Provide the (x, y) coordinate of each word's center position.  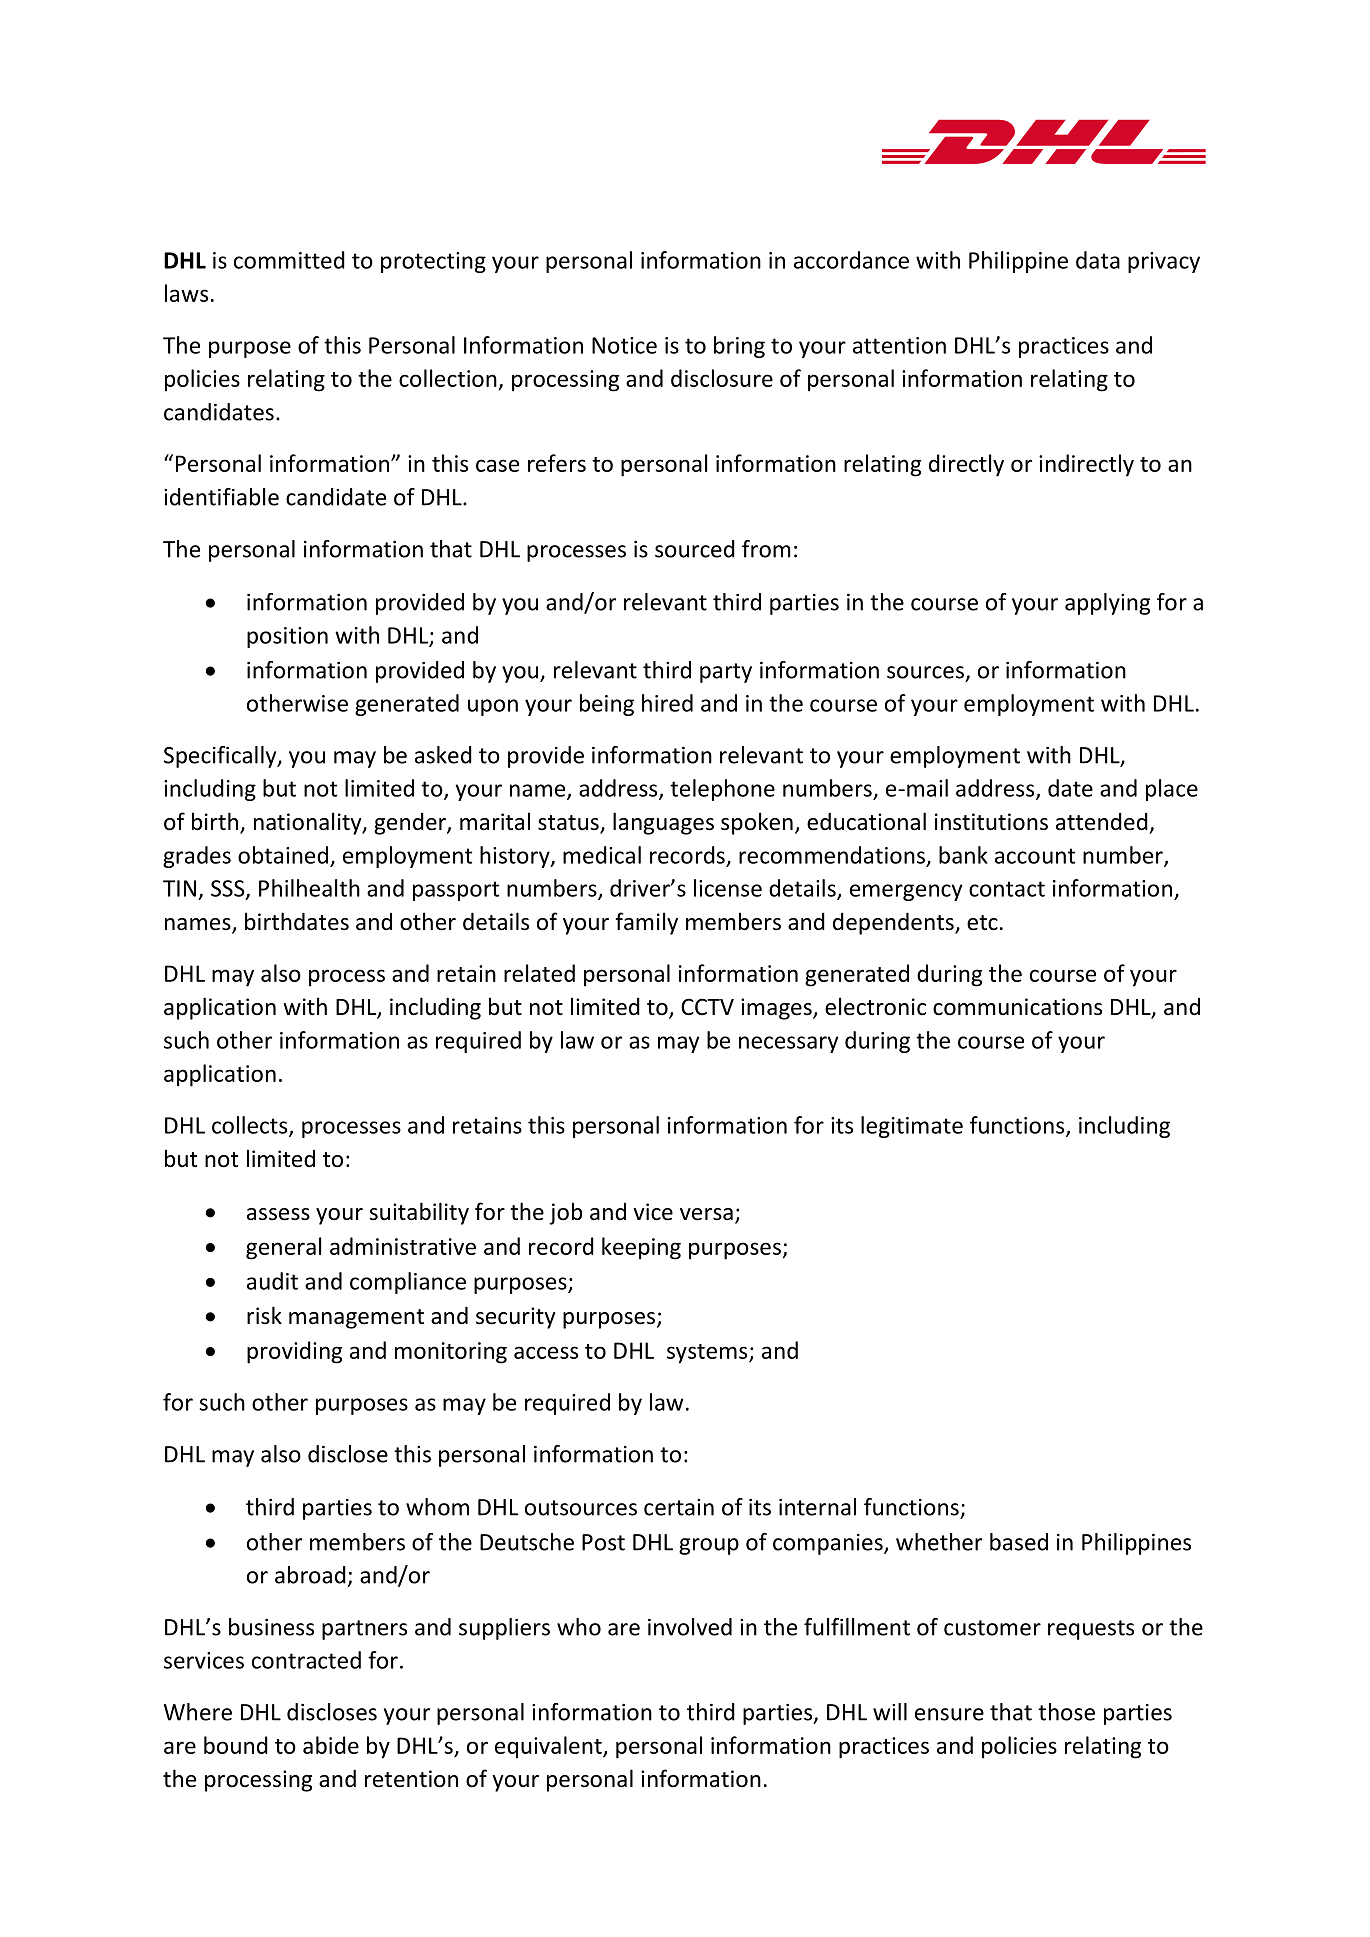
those (1066, 1712)
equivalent (549, 1747)
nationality (309, 823)
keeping (641, 1248)
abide (331, 1745)
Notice (624, 345)
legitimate (912, 1127)
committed (289, 260)
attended (1102, 821)
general (283, 1248)
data (1098, 260)
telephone (722, 790)
